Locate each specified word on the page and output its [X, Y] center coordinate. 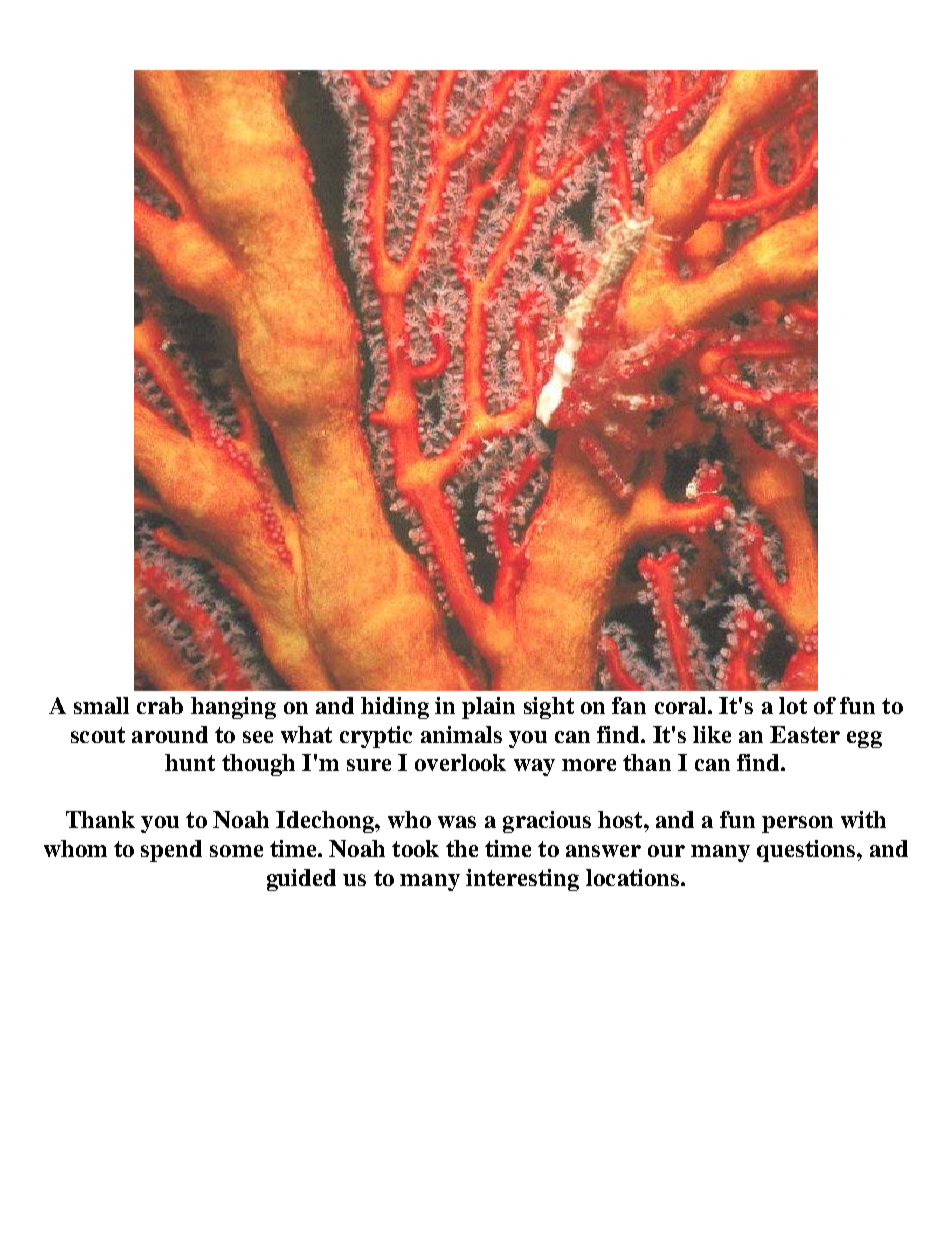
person [797, 824]
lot [793, 705]
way [534, 767]
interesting [522, 880]
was [457, 822]
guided [301, 880]
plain [488, 708]
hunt [190, 762]
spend [171, 851]
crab [160, 705]
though [258, 765]
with [863, 819]
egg [864, 739]
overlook [460, 762]
